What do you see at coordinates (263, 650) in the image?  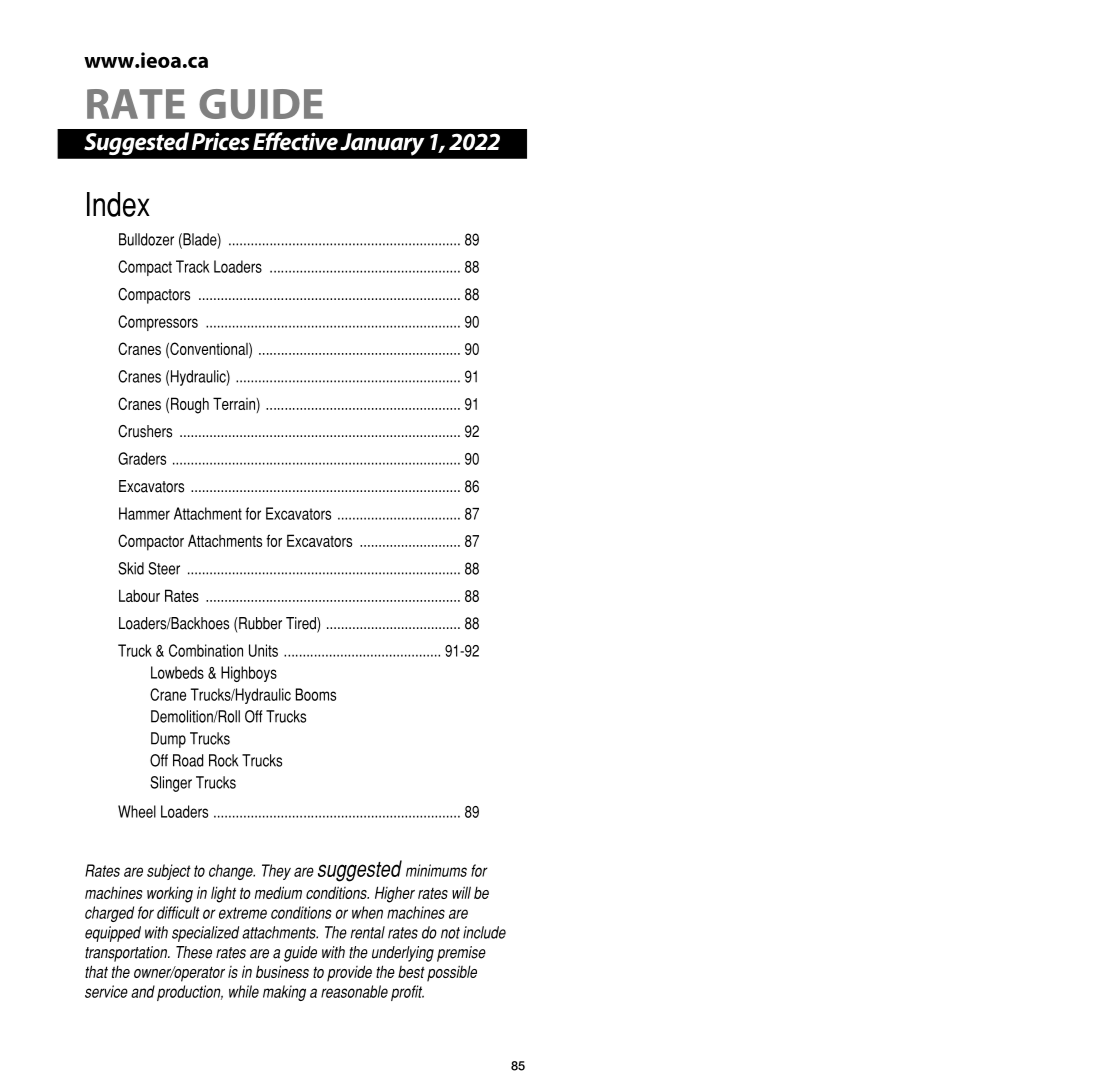 I see `Units` at bounding box center [263, 650].
